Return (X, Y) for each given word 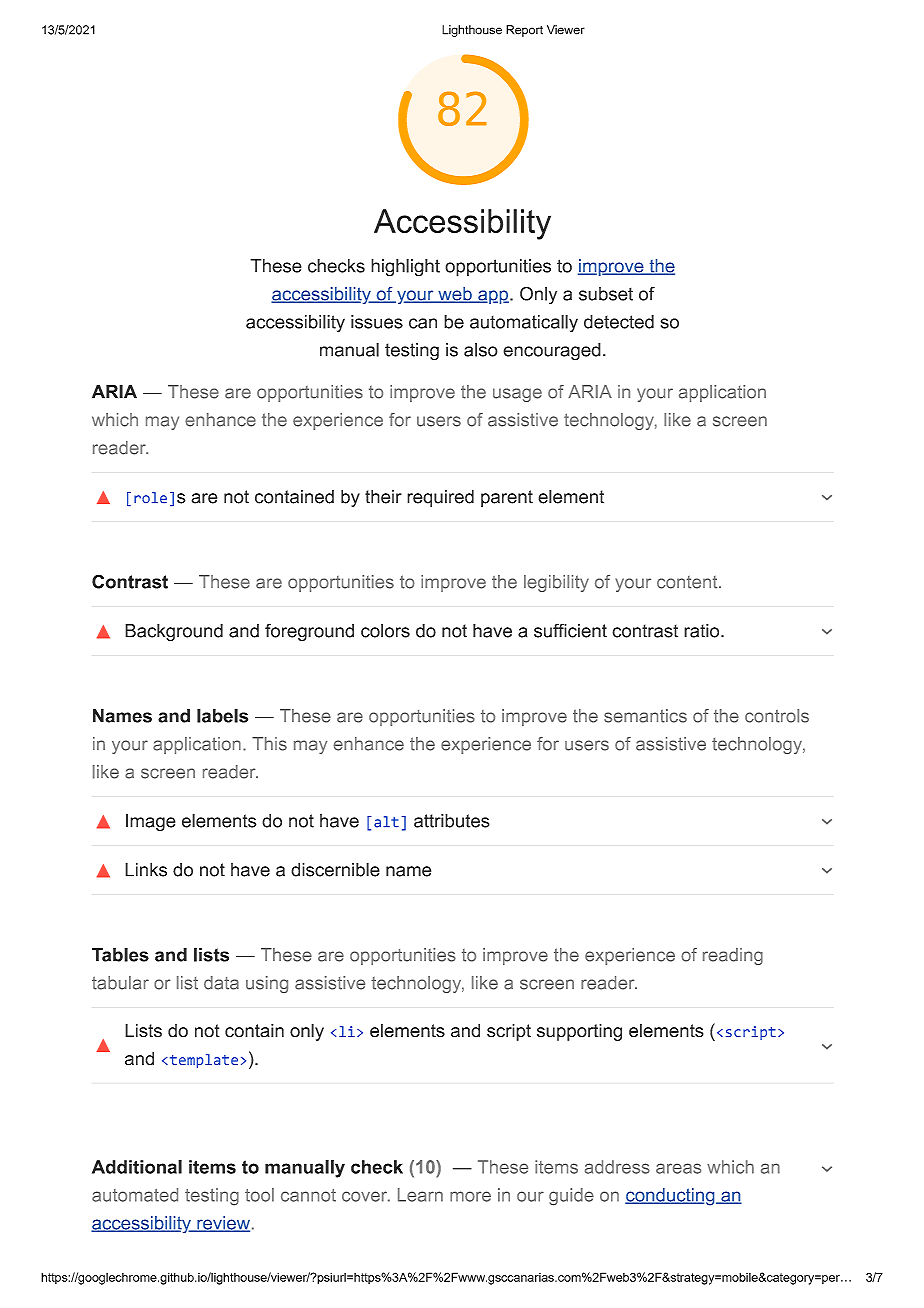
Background (174, 633)
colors (385, 630)
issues (377, 322)
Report (524, 31)
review (222, 1224)
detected (619, 322)
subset (606, 294)
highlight (405, 268)
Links (146, 869)
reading (733, 956)
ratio (703, 631)
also (481, 350)
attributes (452, 821)
